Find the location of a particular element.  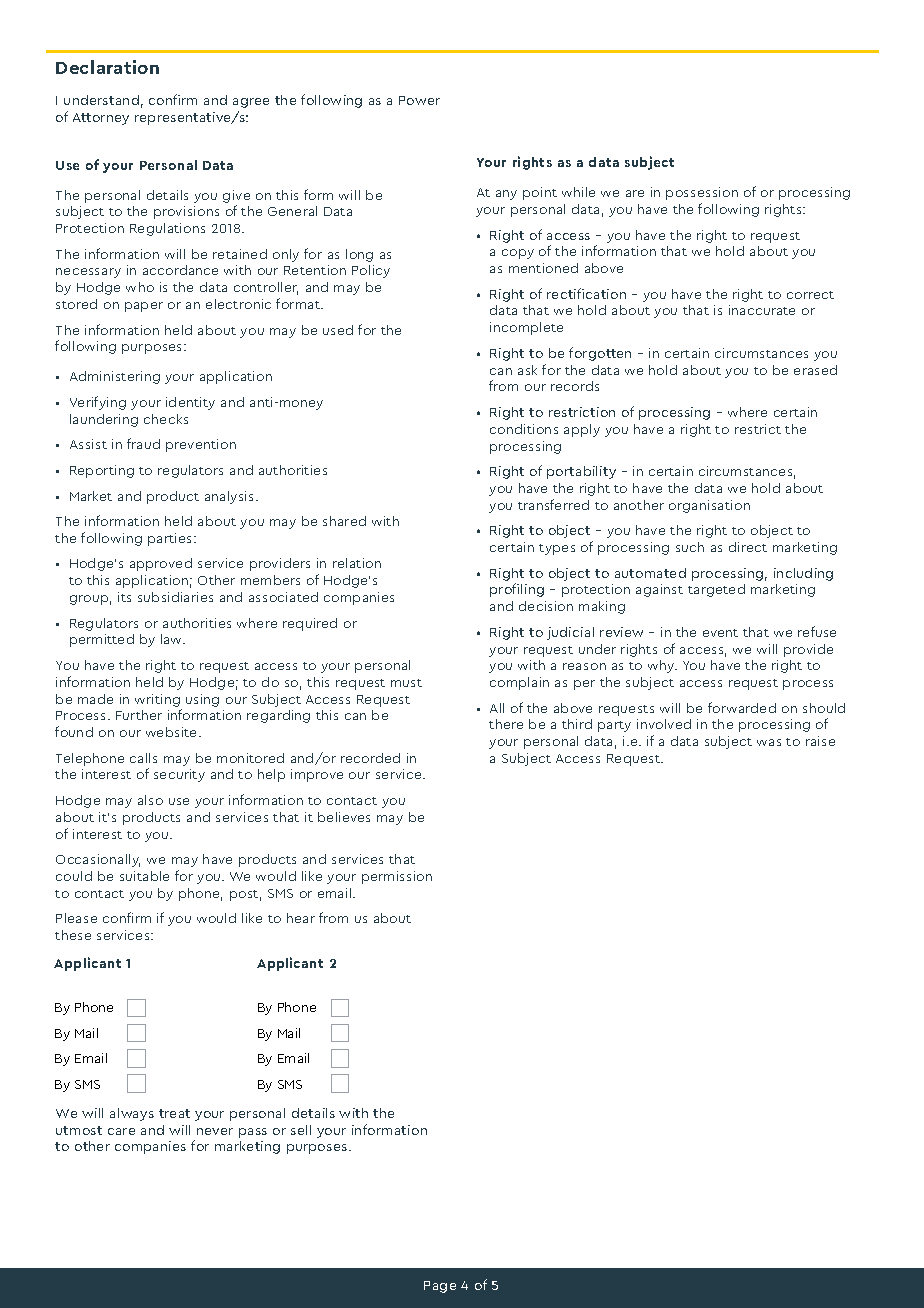

was is located at coordinates (769, 742).
